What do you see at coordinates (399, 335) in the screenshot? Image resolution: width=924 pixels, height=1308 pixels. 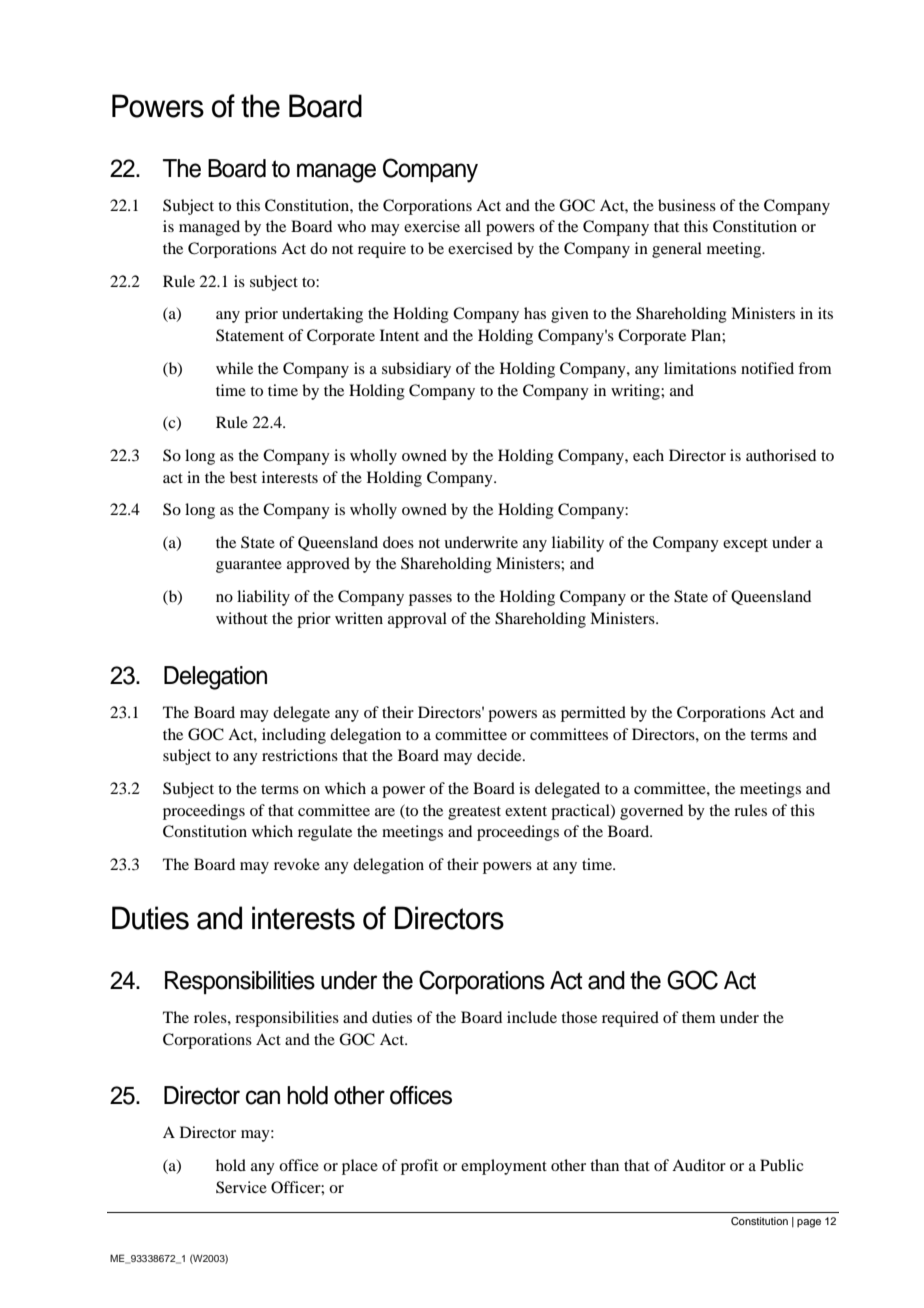 I see `Intent` at bounding box center [399, 335].
